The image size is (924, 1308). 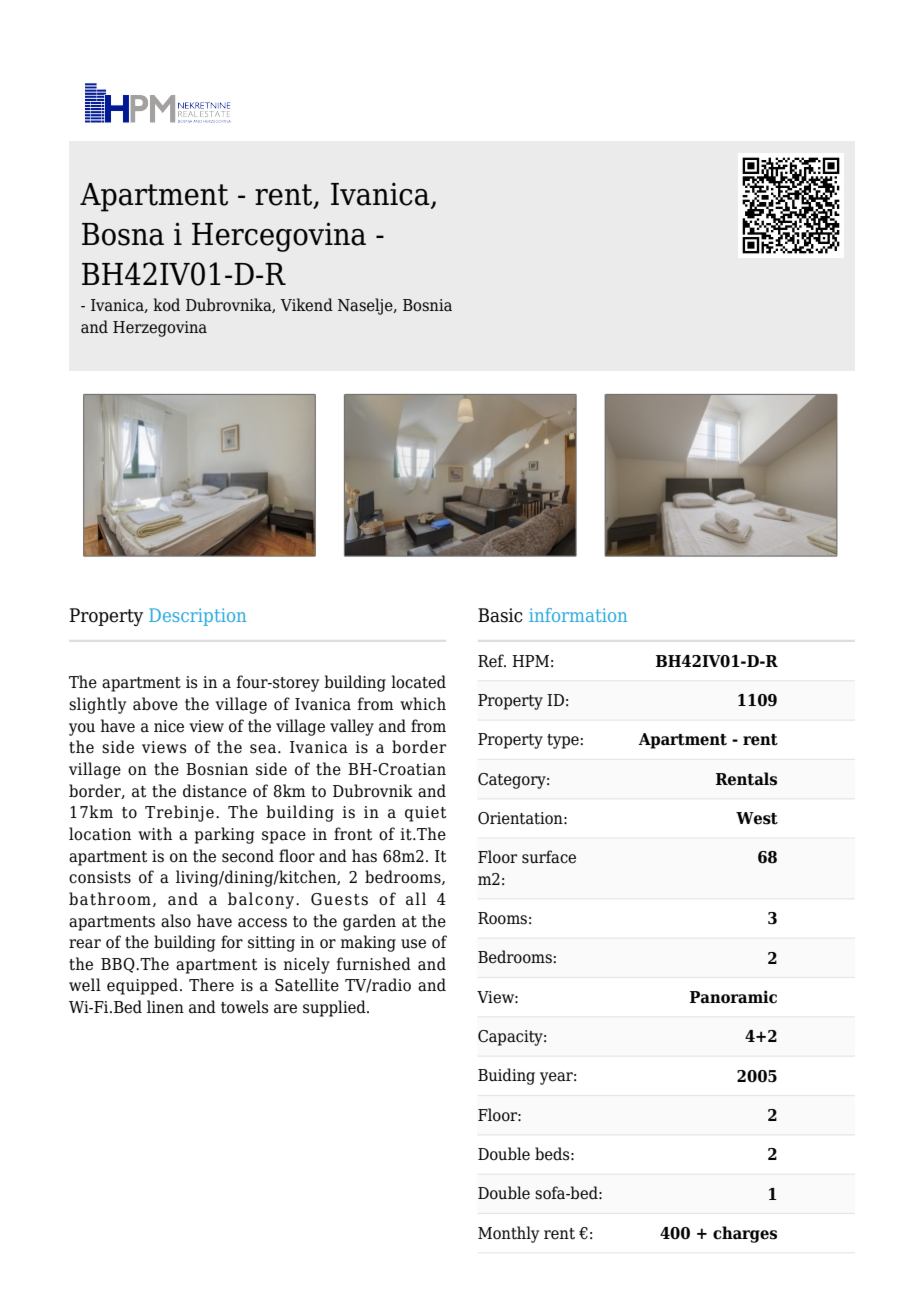 What do you see at coordinates (335, 1008) in the screenshot?
I see `supplied` at bounding box center [335, 1008].
